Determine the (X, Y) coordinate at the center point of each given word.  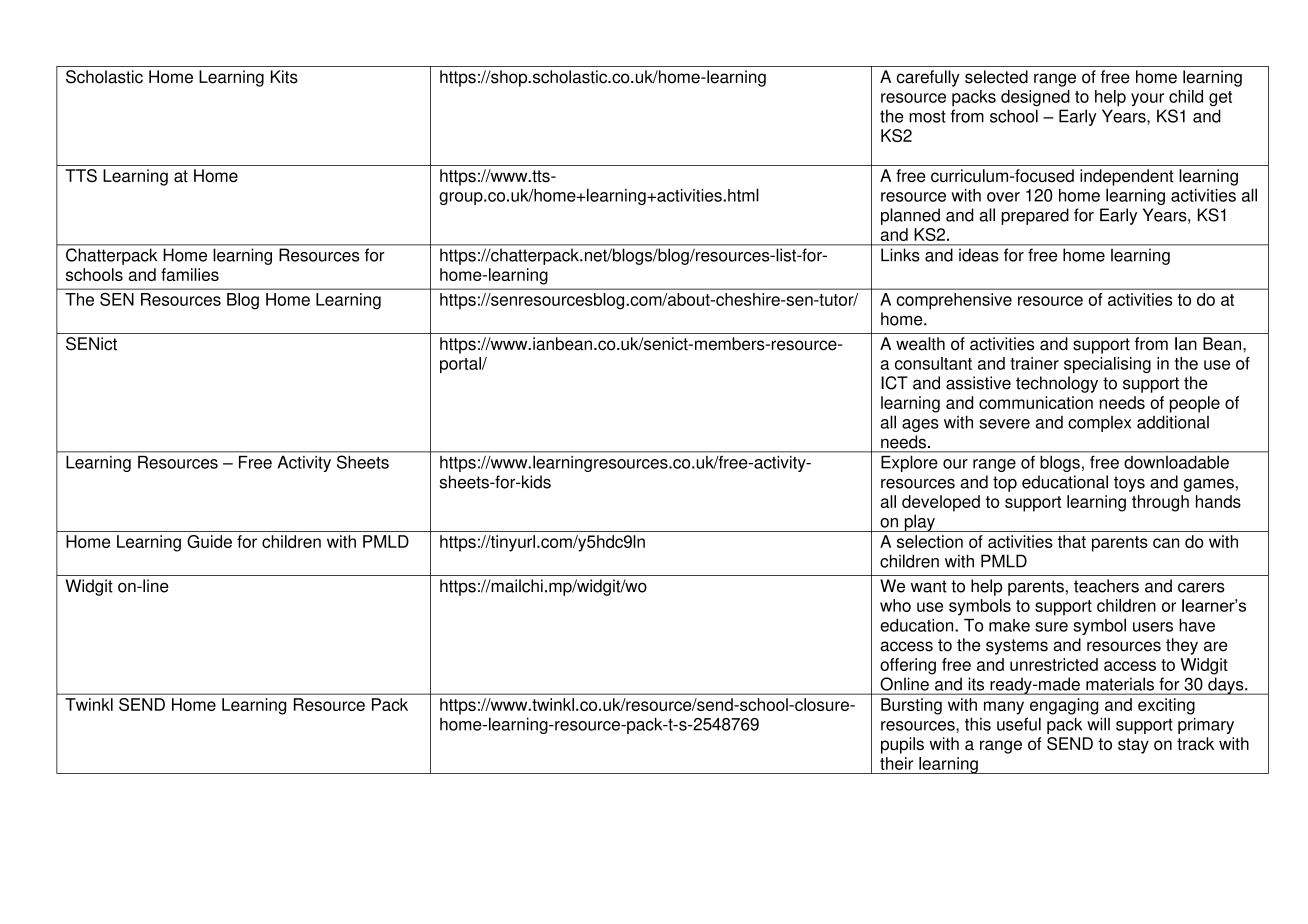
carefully (928, 78)
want (929, 586)
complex (1099, 424)
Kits (284, 77)
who (895, 605)
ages (920, 425)
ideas (978, 255)
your (1147, 99)
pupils (902, 745)
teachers (1106, 586)
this (978, 724)
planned (910, 216)
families (190, 274)
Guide (209, 541)
